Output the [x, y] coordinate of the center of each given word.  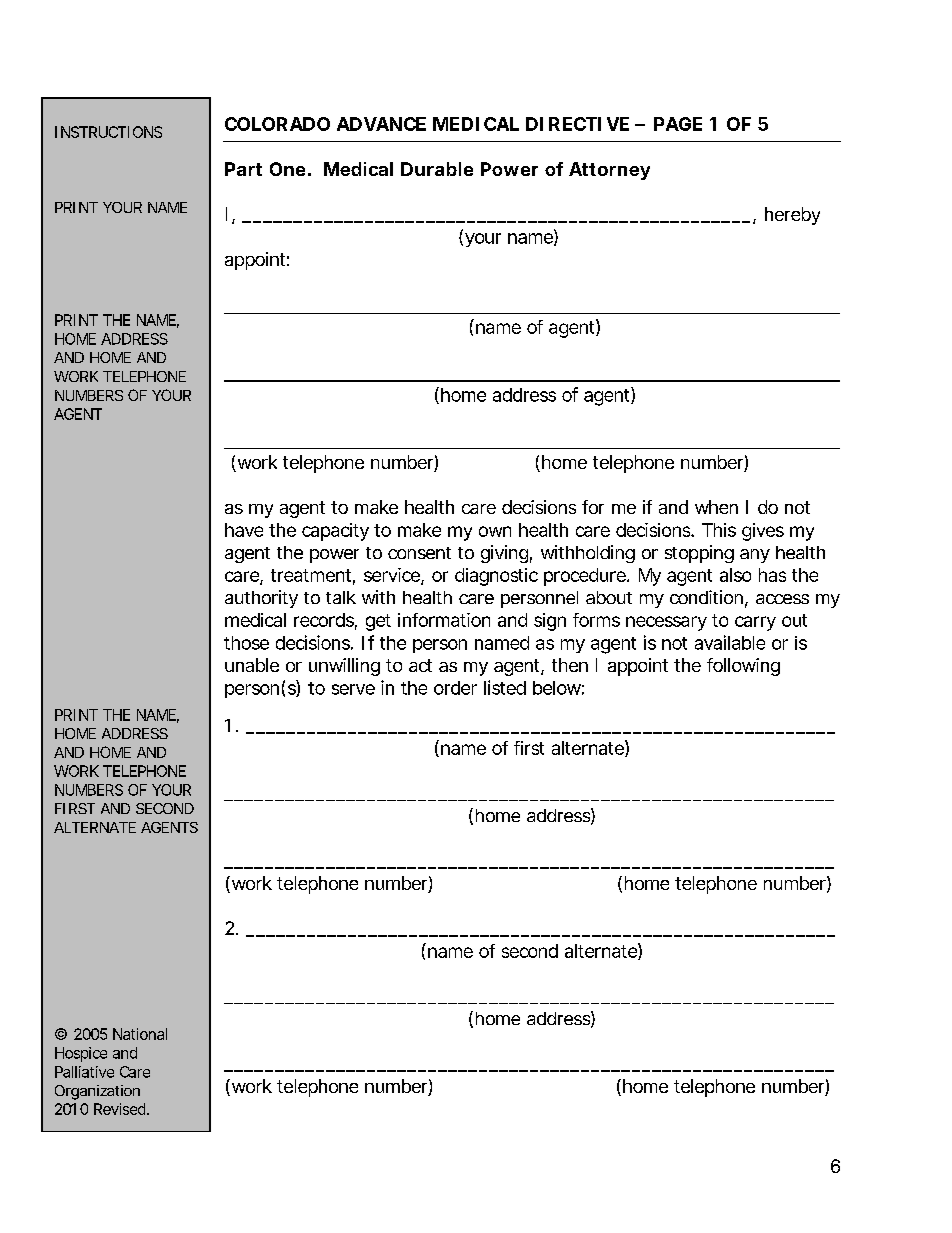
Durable [437, 169]
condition [709, 598]
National [140, 1034]
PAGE [678, 124]
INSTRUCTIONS [108, 132]
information [444, 620]
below [558, 688]
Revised [121, 1109]
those [246, 643]
